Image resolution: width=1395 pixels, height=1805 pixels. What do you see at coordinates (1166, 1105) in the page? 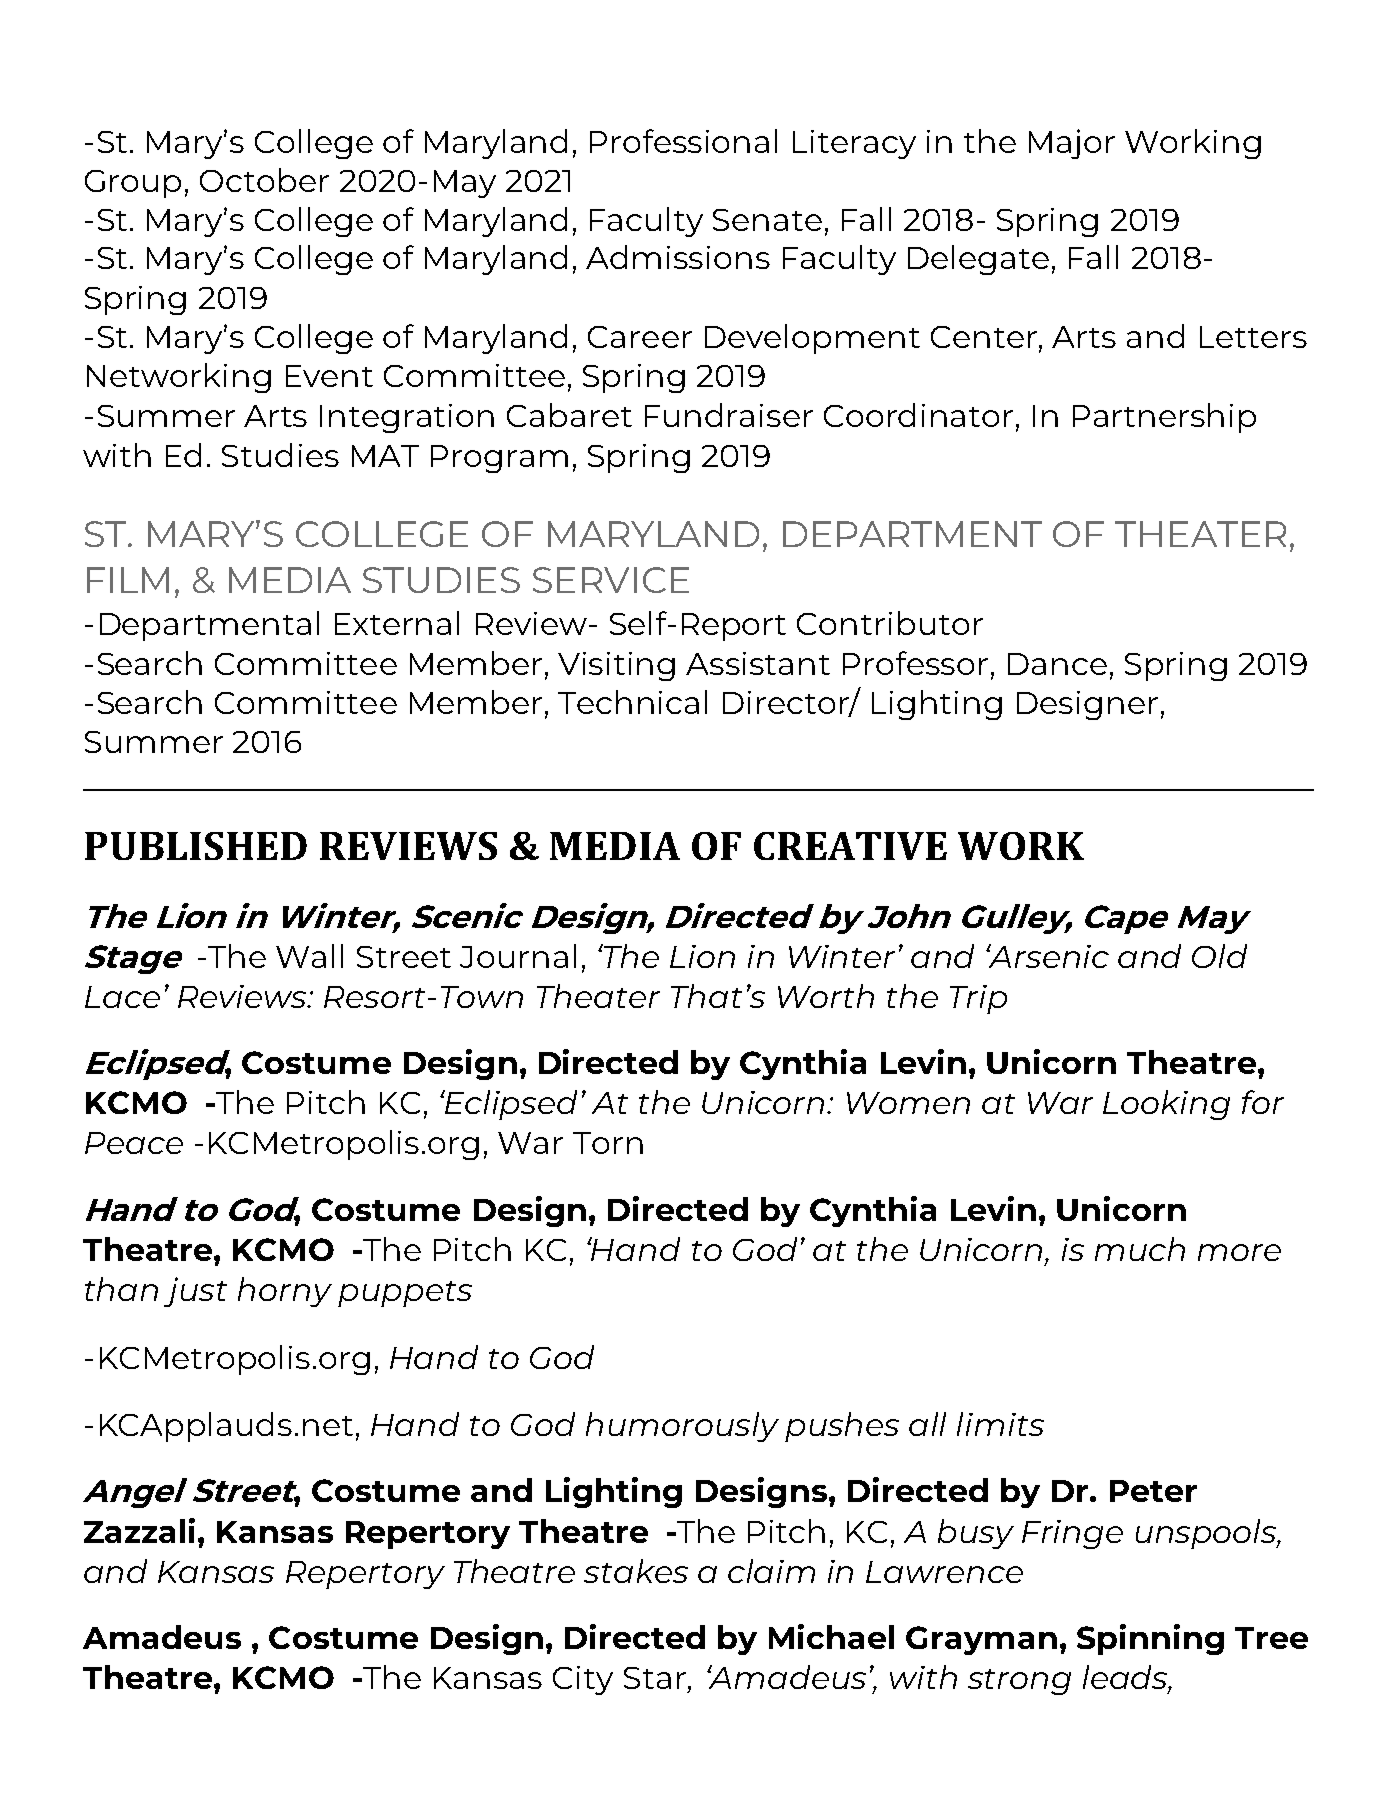
I see `Looking` at bounding box center [1166, 1105].
